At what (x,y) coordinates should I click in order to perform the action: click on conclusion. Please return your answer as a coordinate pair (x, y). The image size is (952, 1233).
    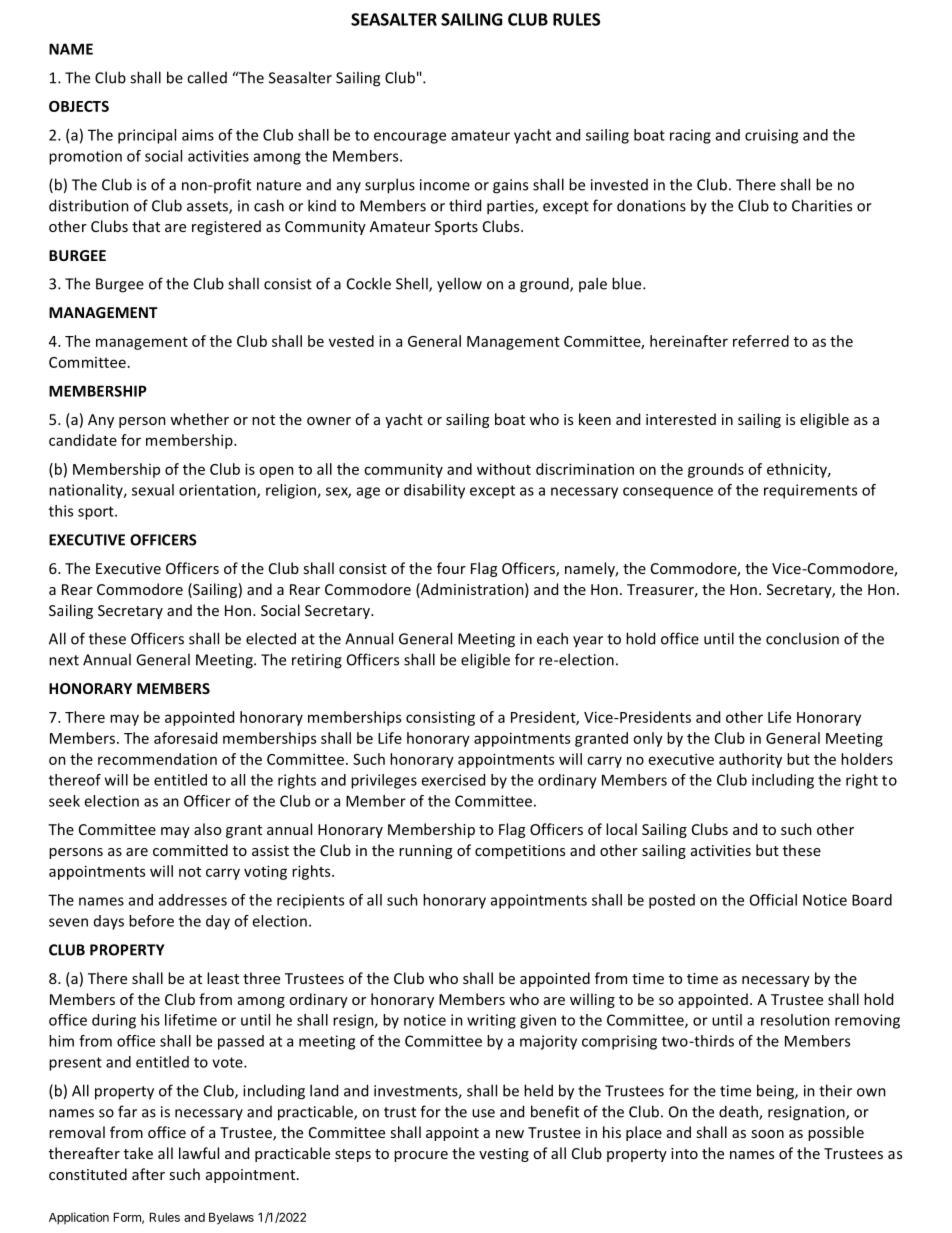
    Looking at the image, I should click on (802, 638).
